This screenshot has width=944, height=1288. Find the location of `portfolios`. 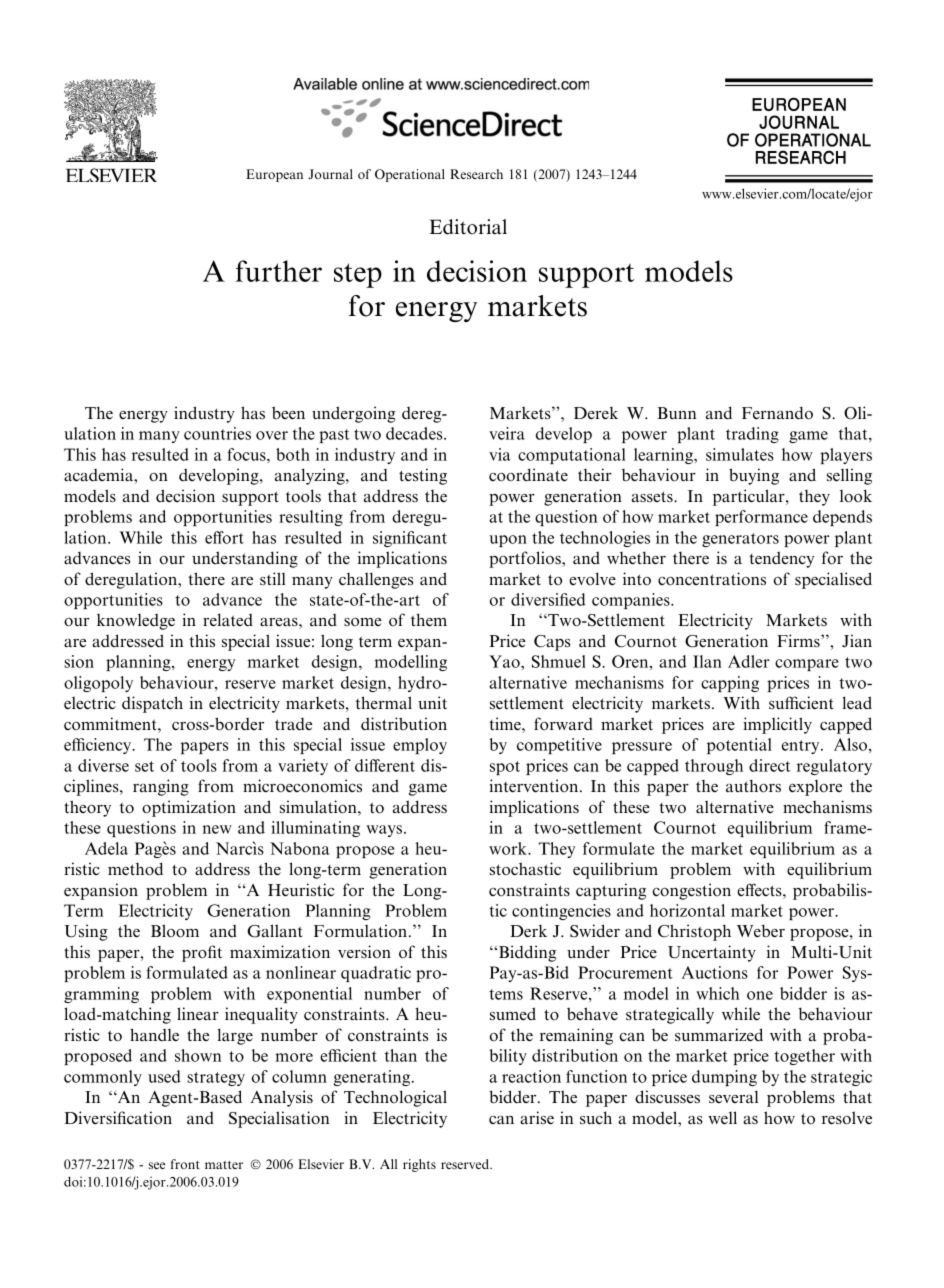

portfolios is located at coordinates (526, 559).
